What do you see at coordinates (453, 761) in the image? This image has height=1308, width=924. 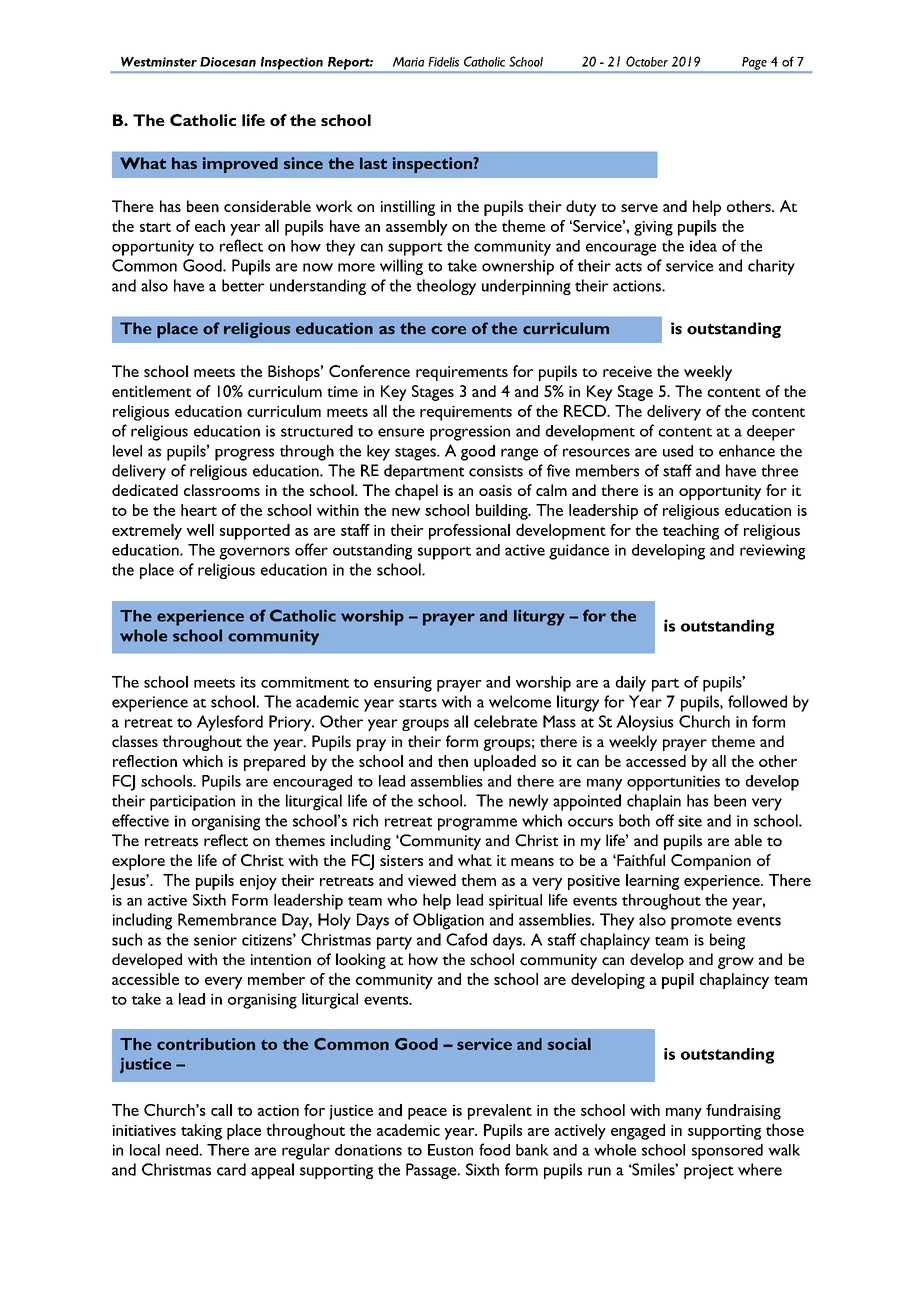 I see `then` at bounding box center [453, 761].
